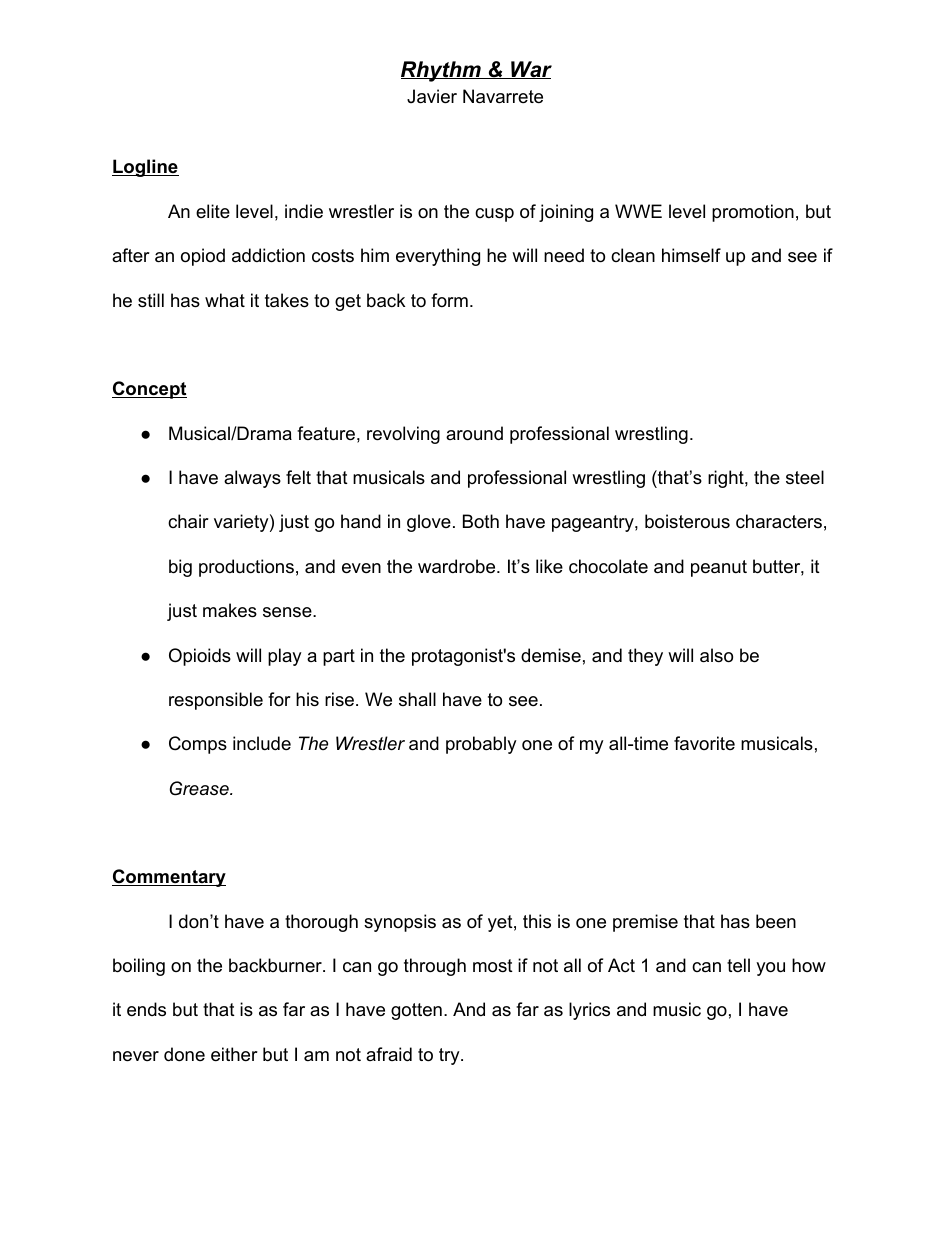 This screenshot has height=1233, width=952. Describe the element at coordinates (753, 213) in the screenshot. I see `promotion` at that location.
